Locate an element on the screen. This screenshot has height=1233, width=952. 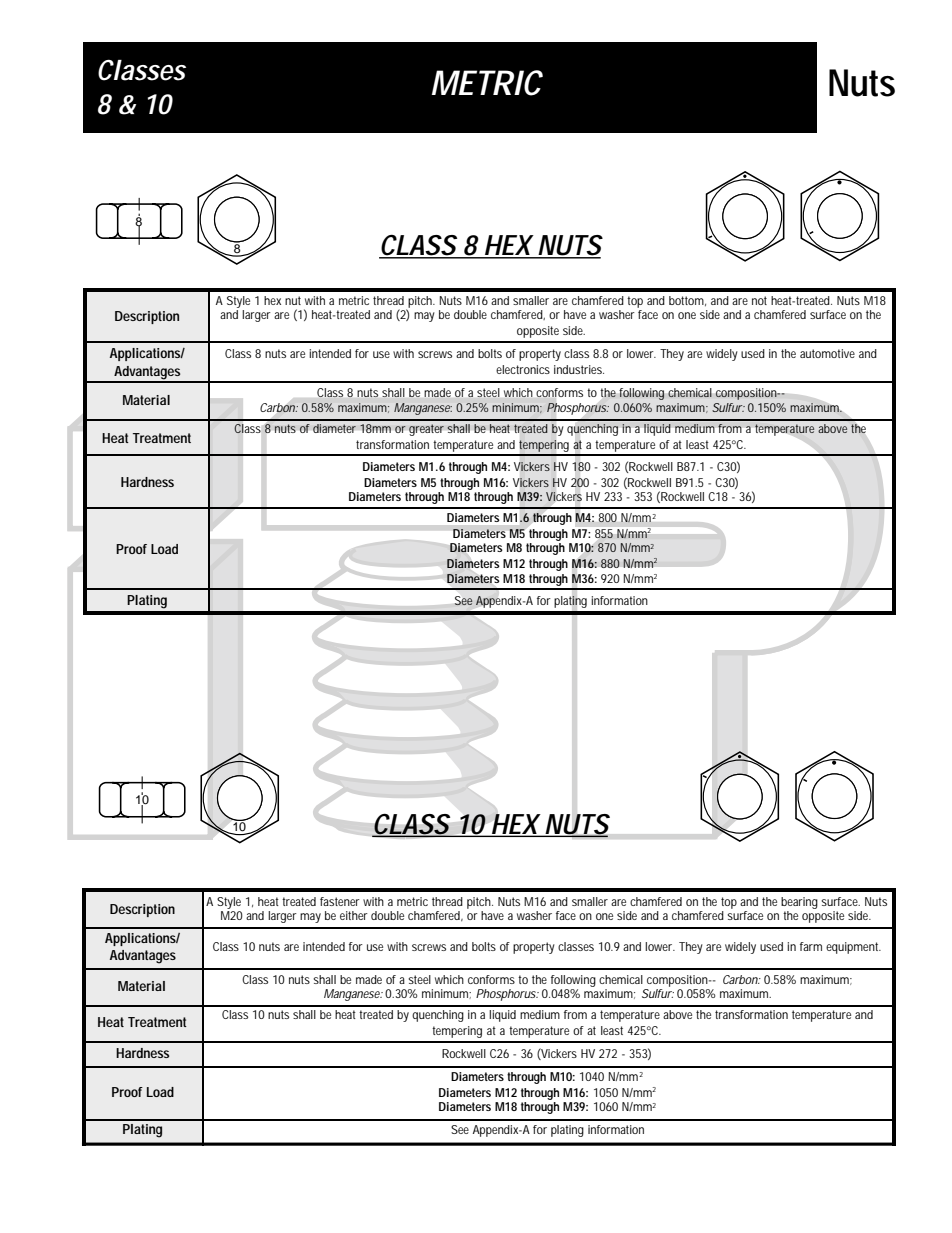
automotive is located at coordinates (827, 353).
